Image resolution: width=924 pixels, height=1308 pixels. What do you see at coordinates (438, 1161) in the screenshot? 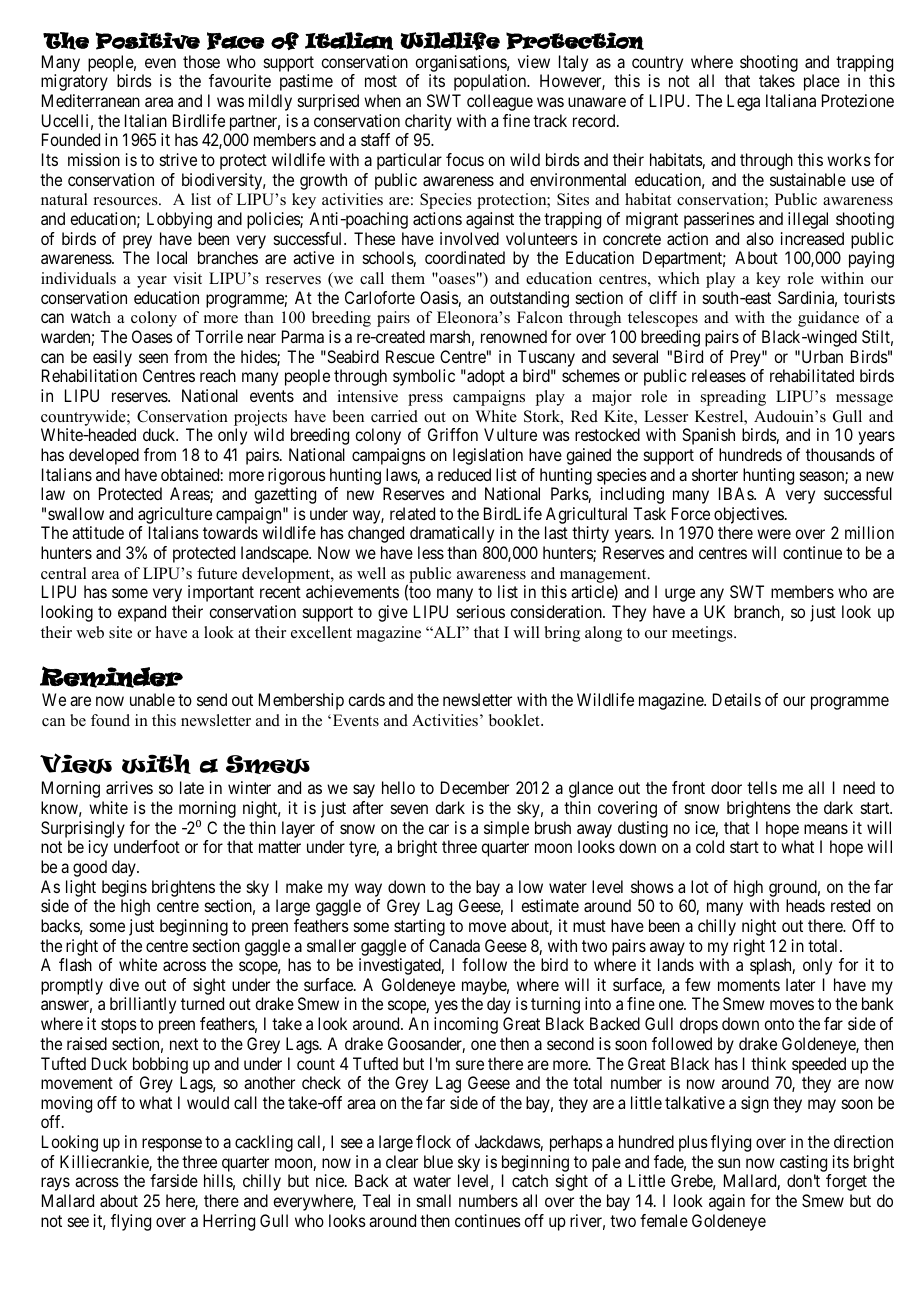
I see `blue` at bounding box center [438, 1161].
